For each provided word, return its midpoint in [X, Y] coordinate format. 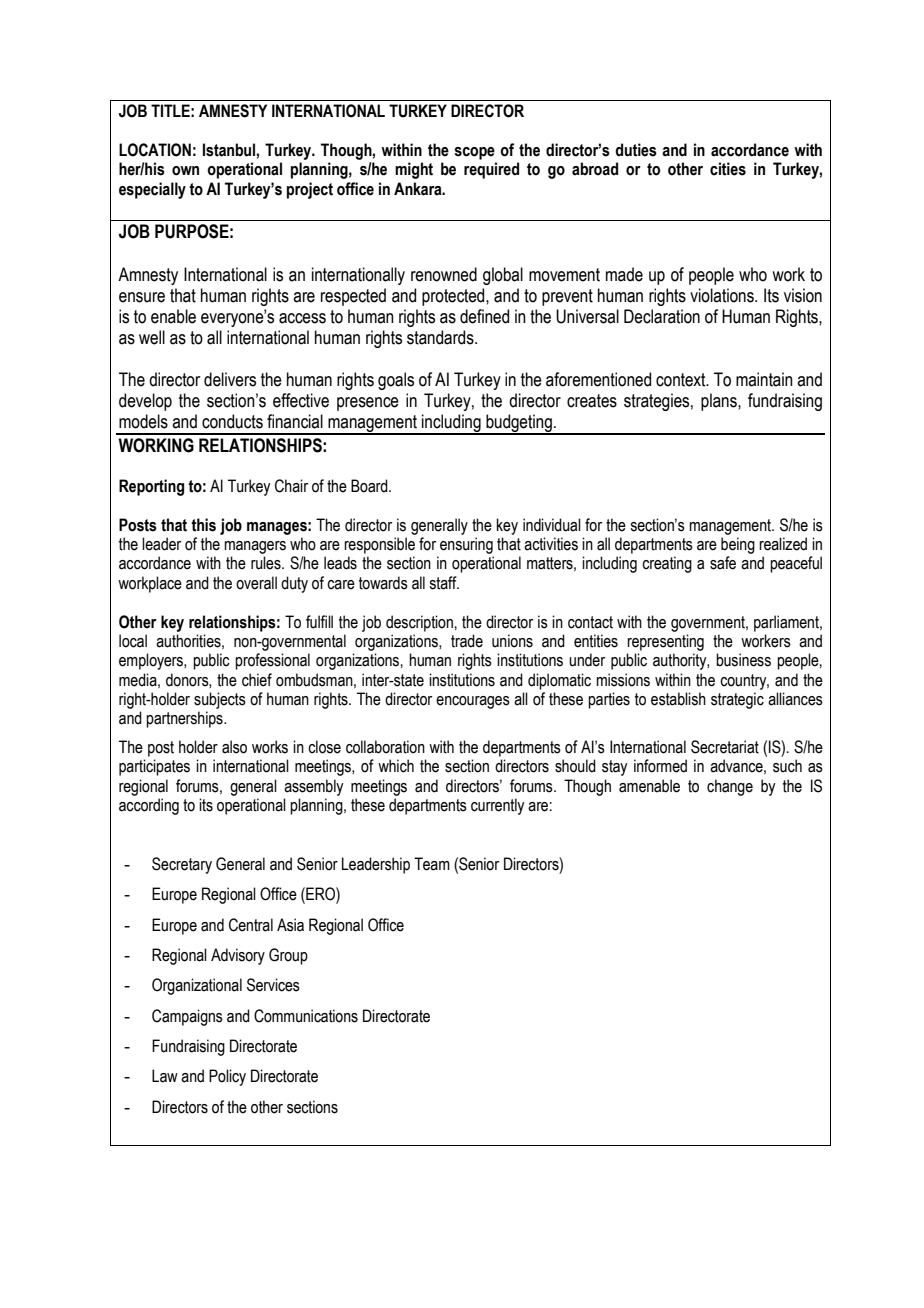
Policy [227, 1077]
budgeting [519, 424]
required [491, 170]
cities [728, 169]
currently [497, 806]
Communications [306, 1016]
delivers [230, 379]
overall [256, 583]
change [730, 787]
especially [152, 190]
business [743, 660]
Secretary [182, 865]
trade [467, 641]
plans [720, 402]
